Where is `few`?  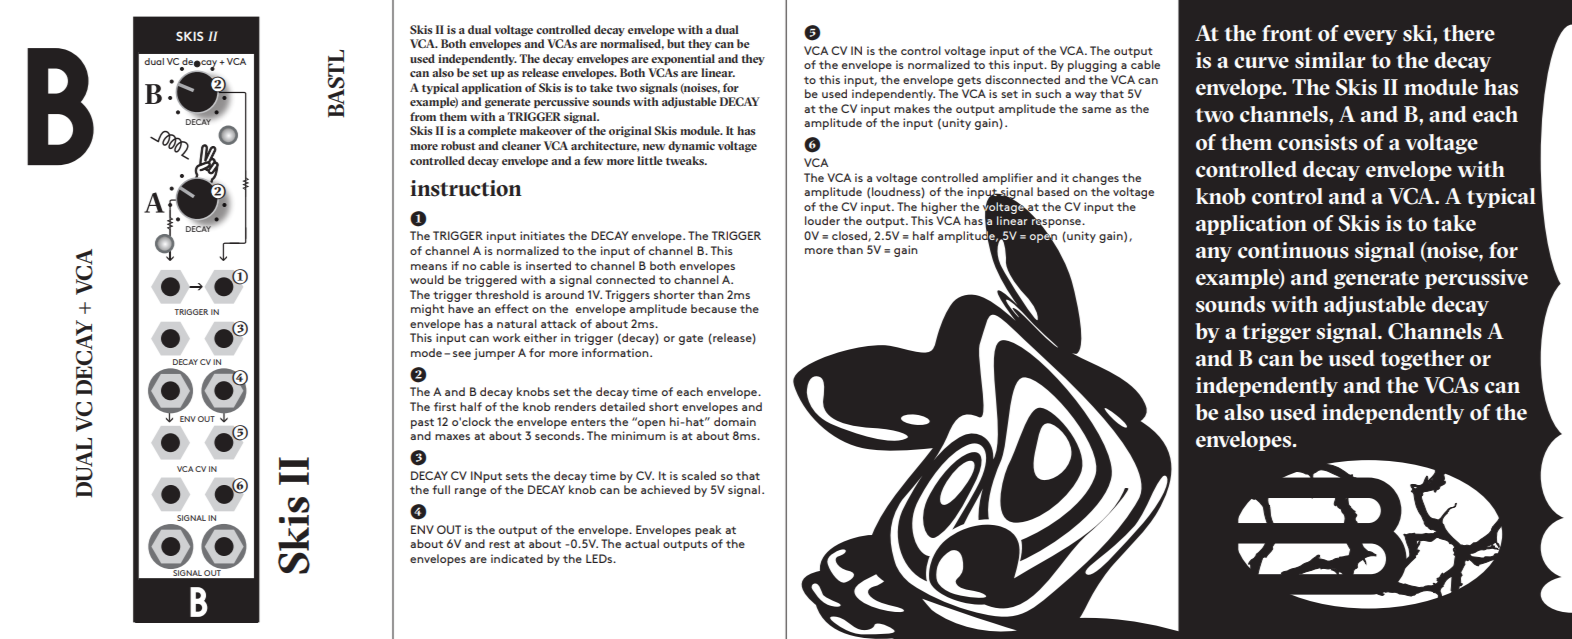
few is located at coordinates (593, 160).
